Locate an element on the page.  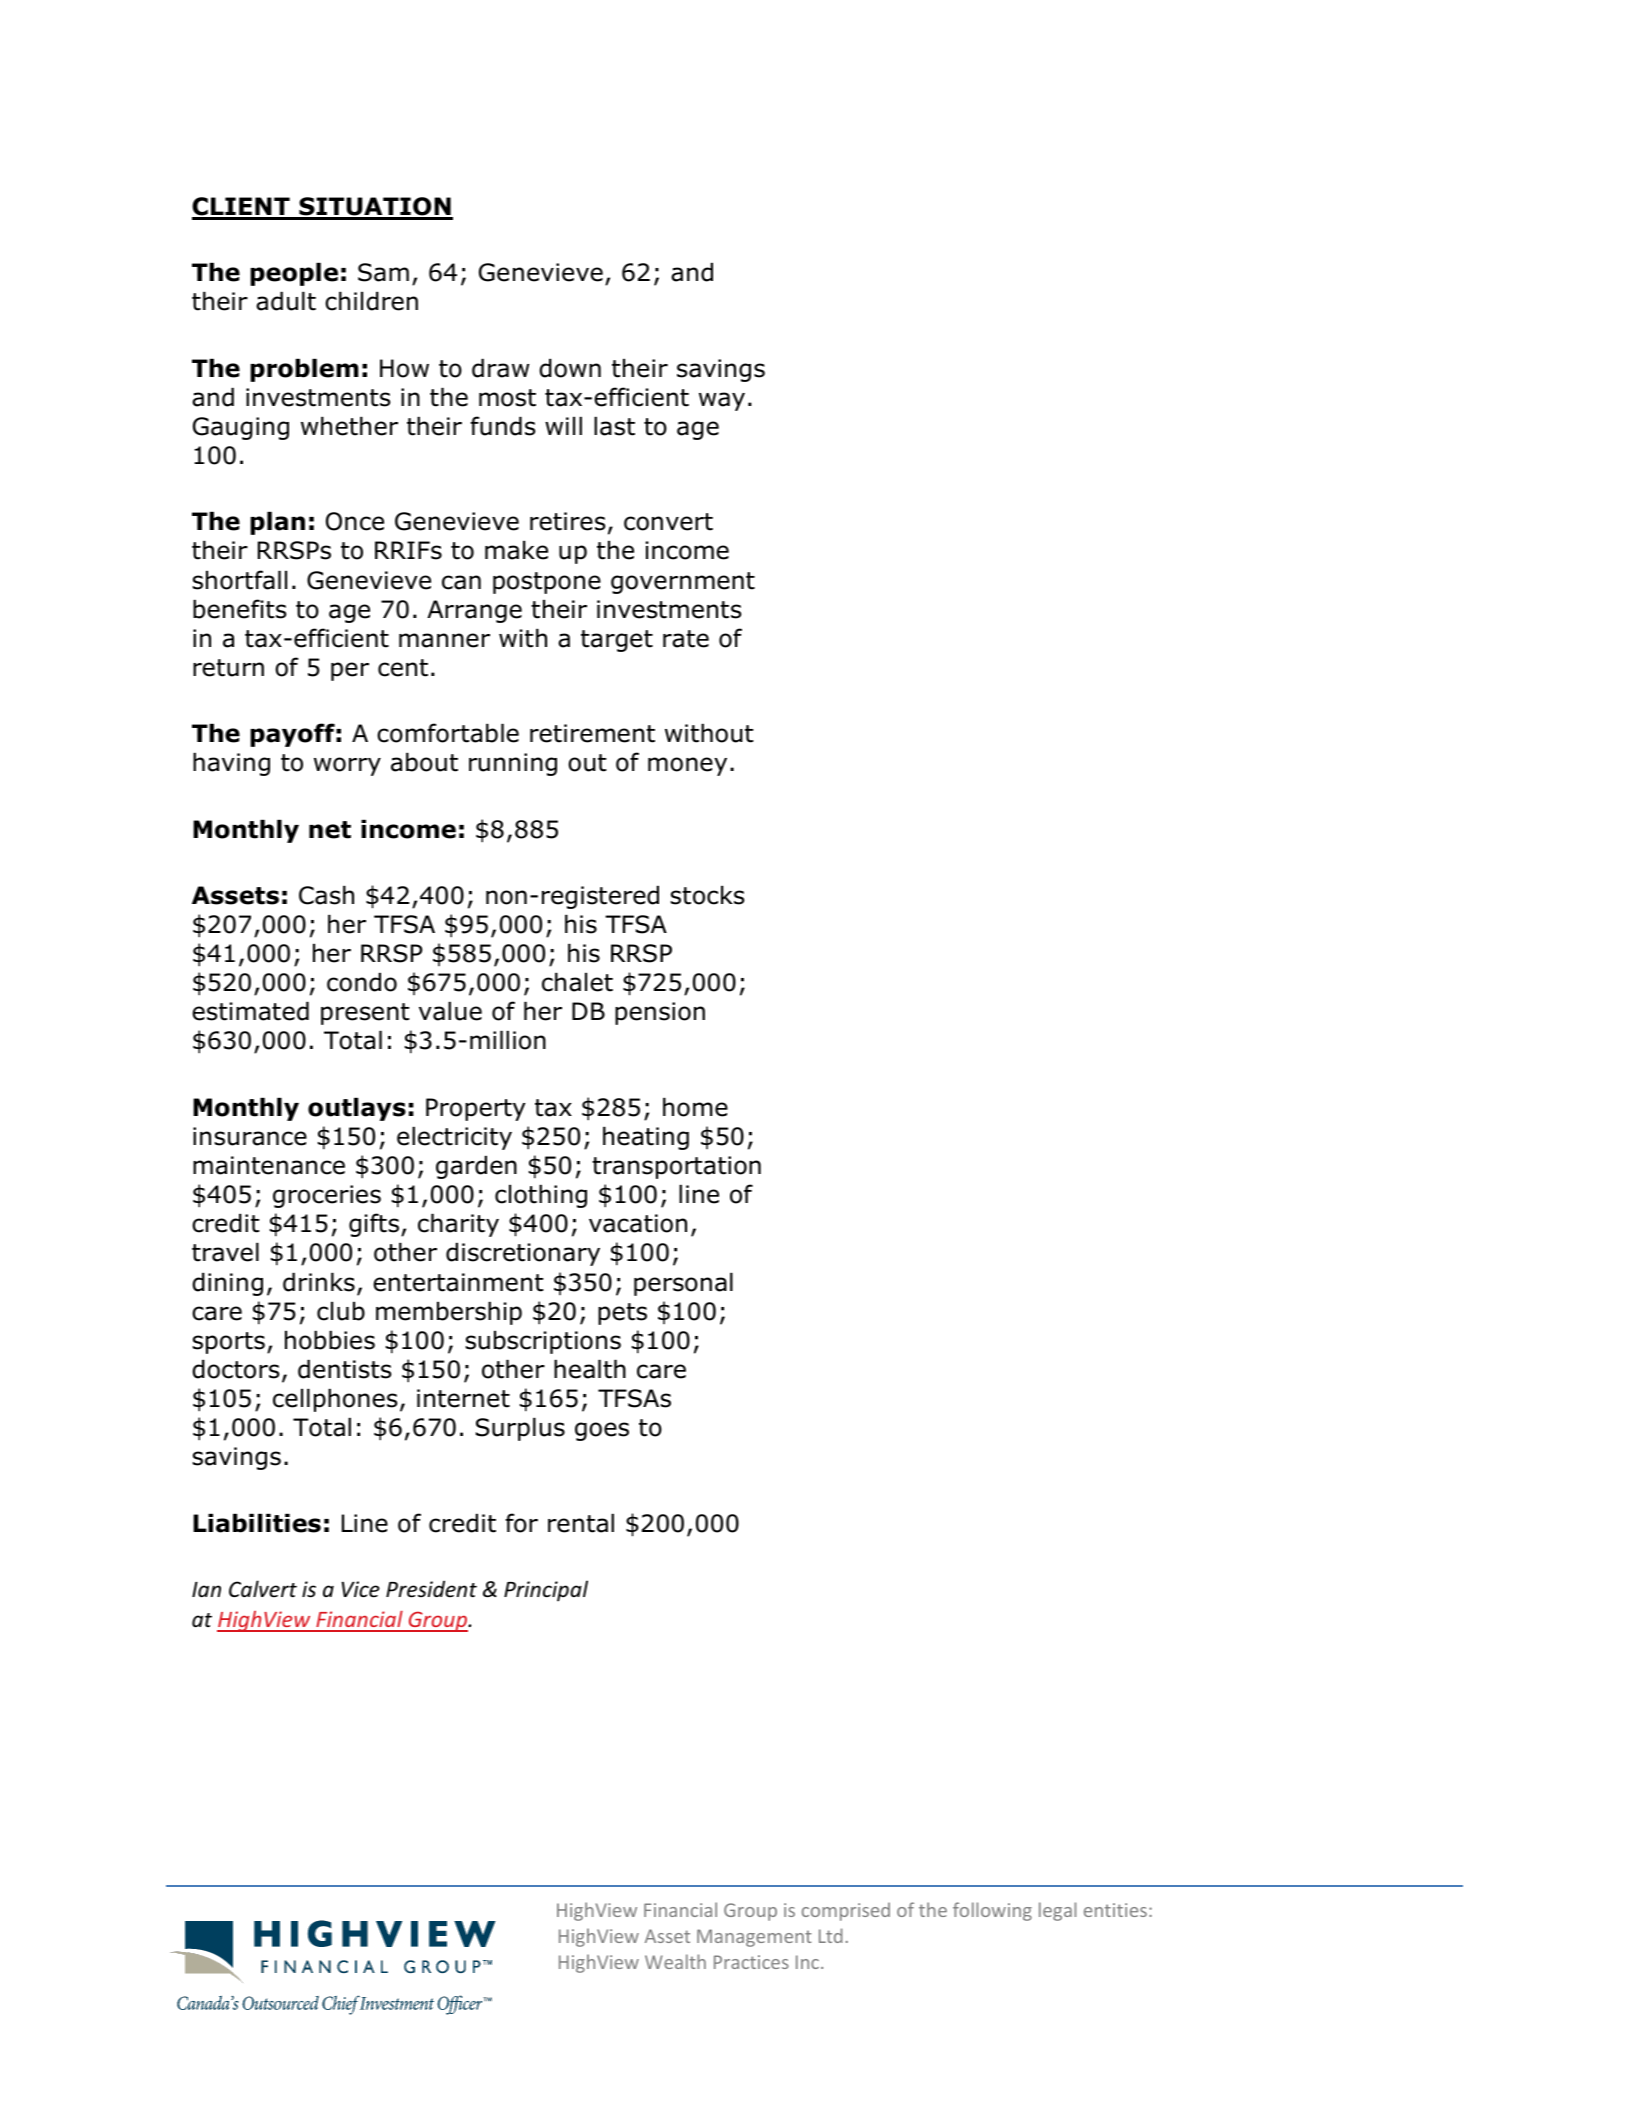
outlays is located at coordinates (357, 1109).
